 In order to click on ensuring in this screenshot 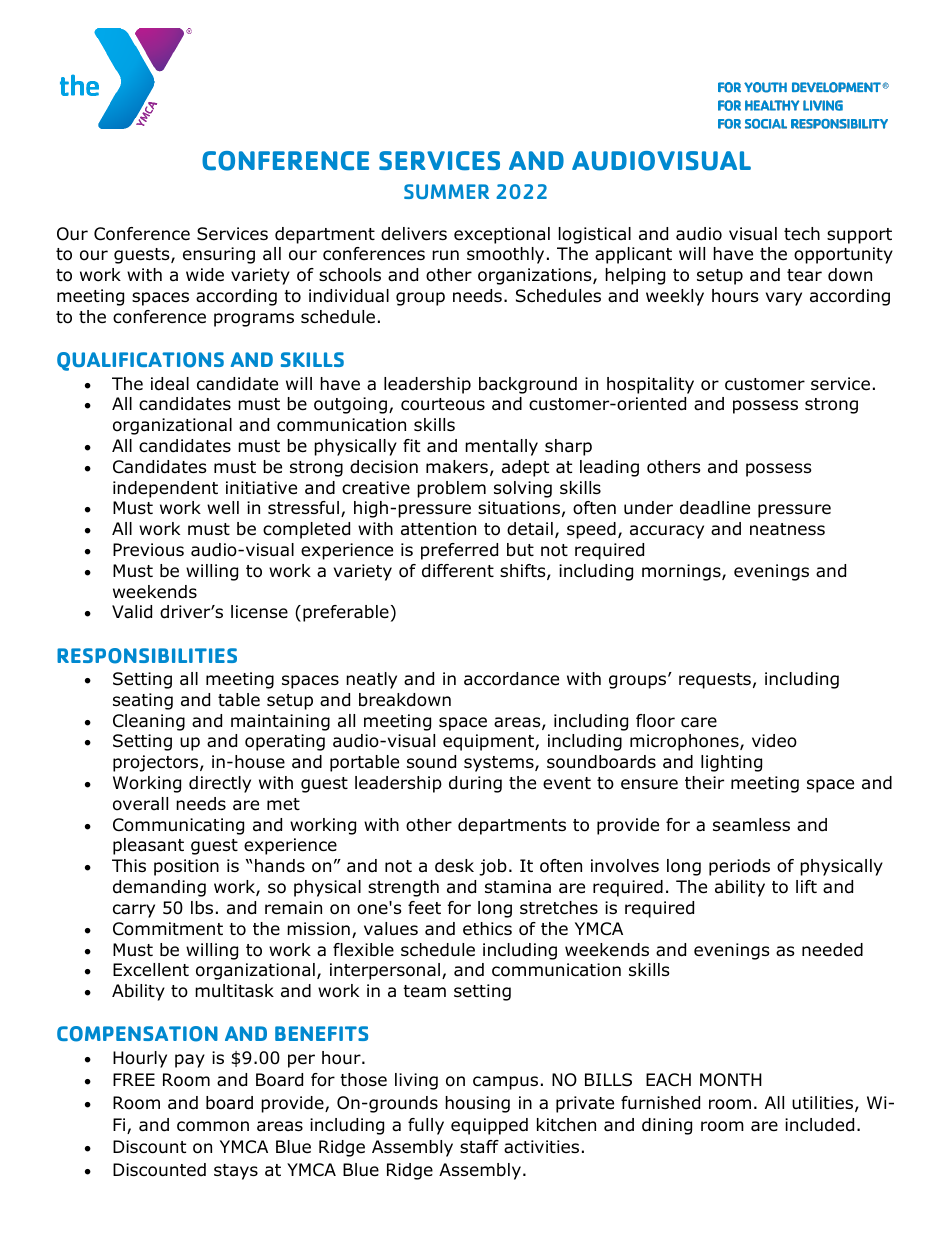, I will do `click(219, 255)`.
